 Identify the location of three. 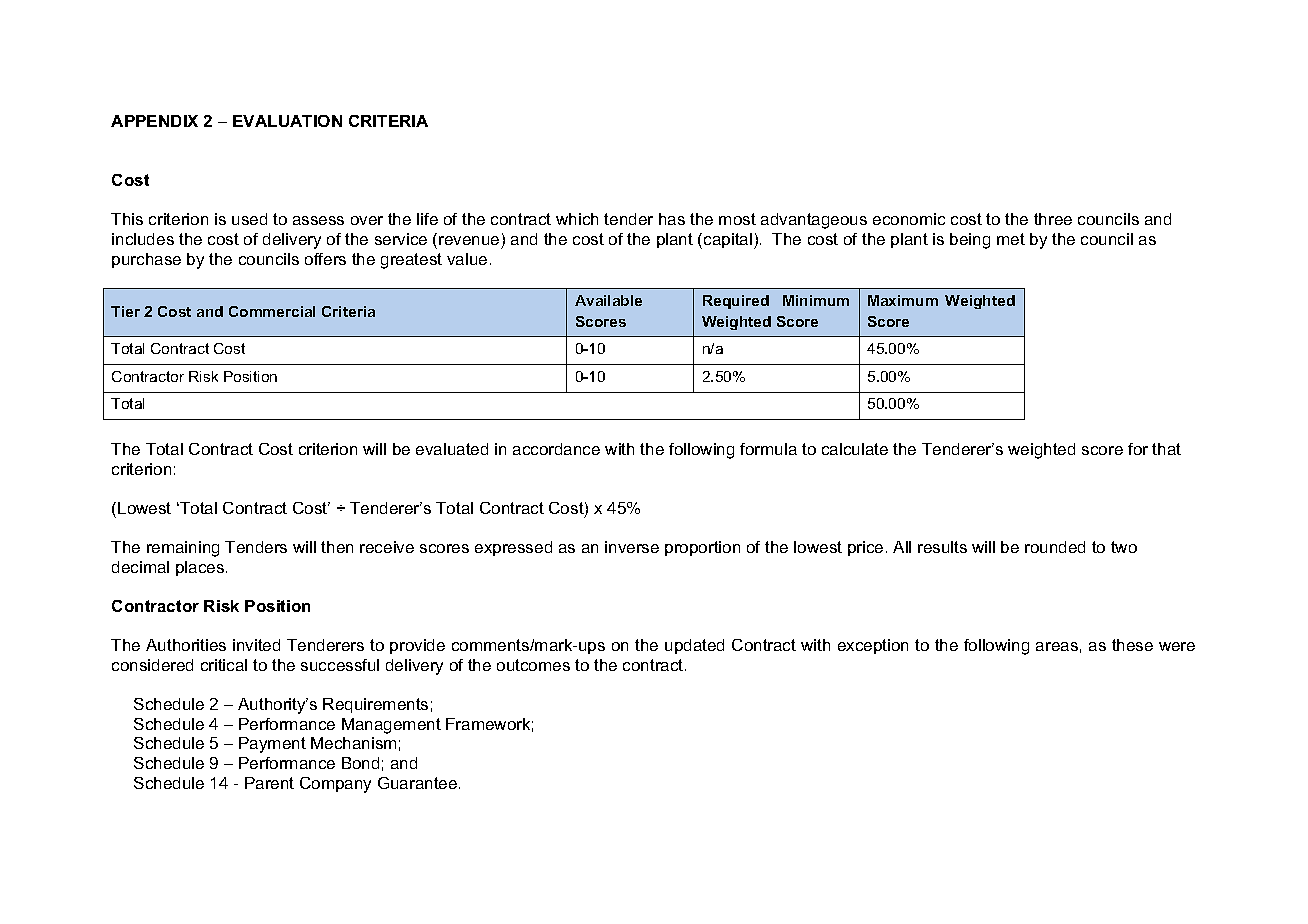
(1053, 219).
